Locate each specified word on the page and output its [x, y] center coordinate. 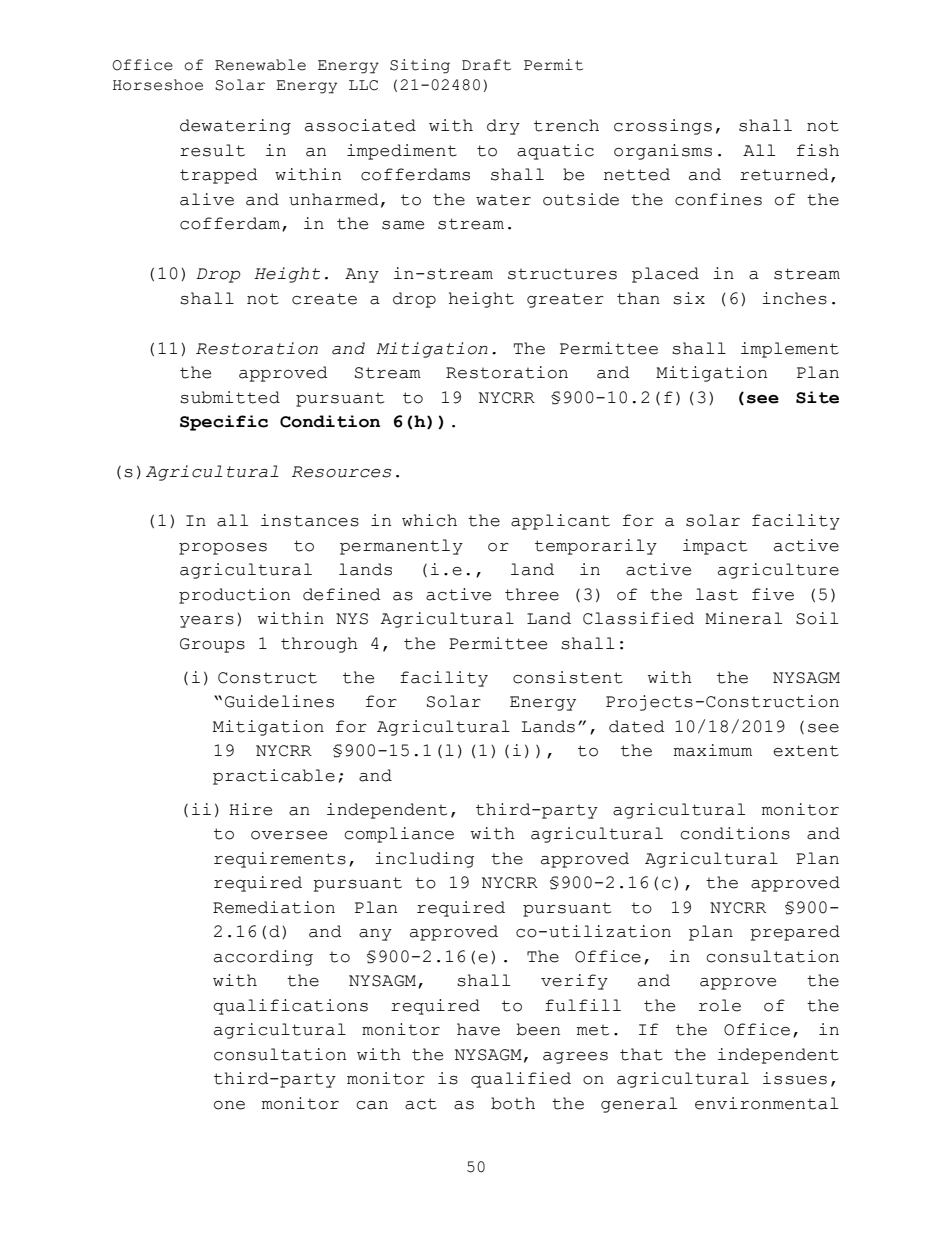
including [424, 860]
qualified [521, 1080]
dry [503, 127]
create [324, 299]
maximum [713, 750]
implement [790, 350]
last [717, 594]
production [234, 596]
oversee [289, 835]
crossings [663, 127]
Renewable [260, 65]
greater [565, 300]
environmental [766, 1103]
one [229, 1105]
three [532, 594]
